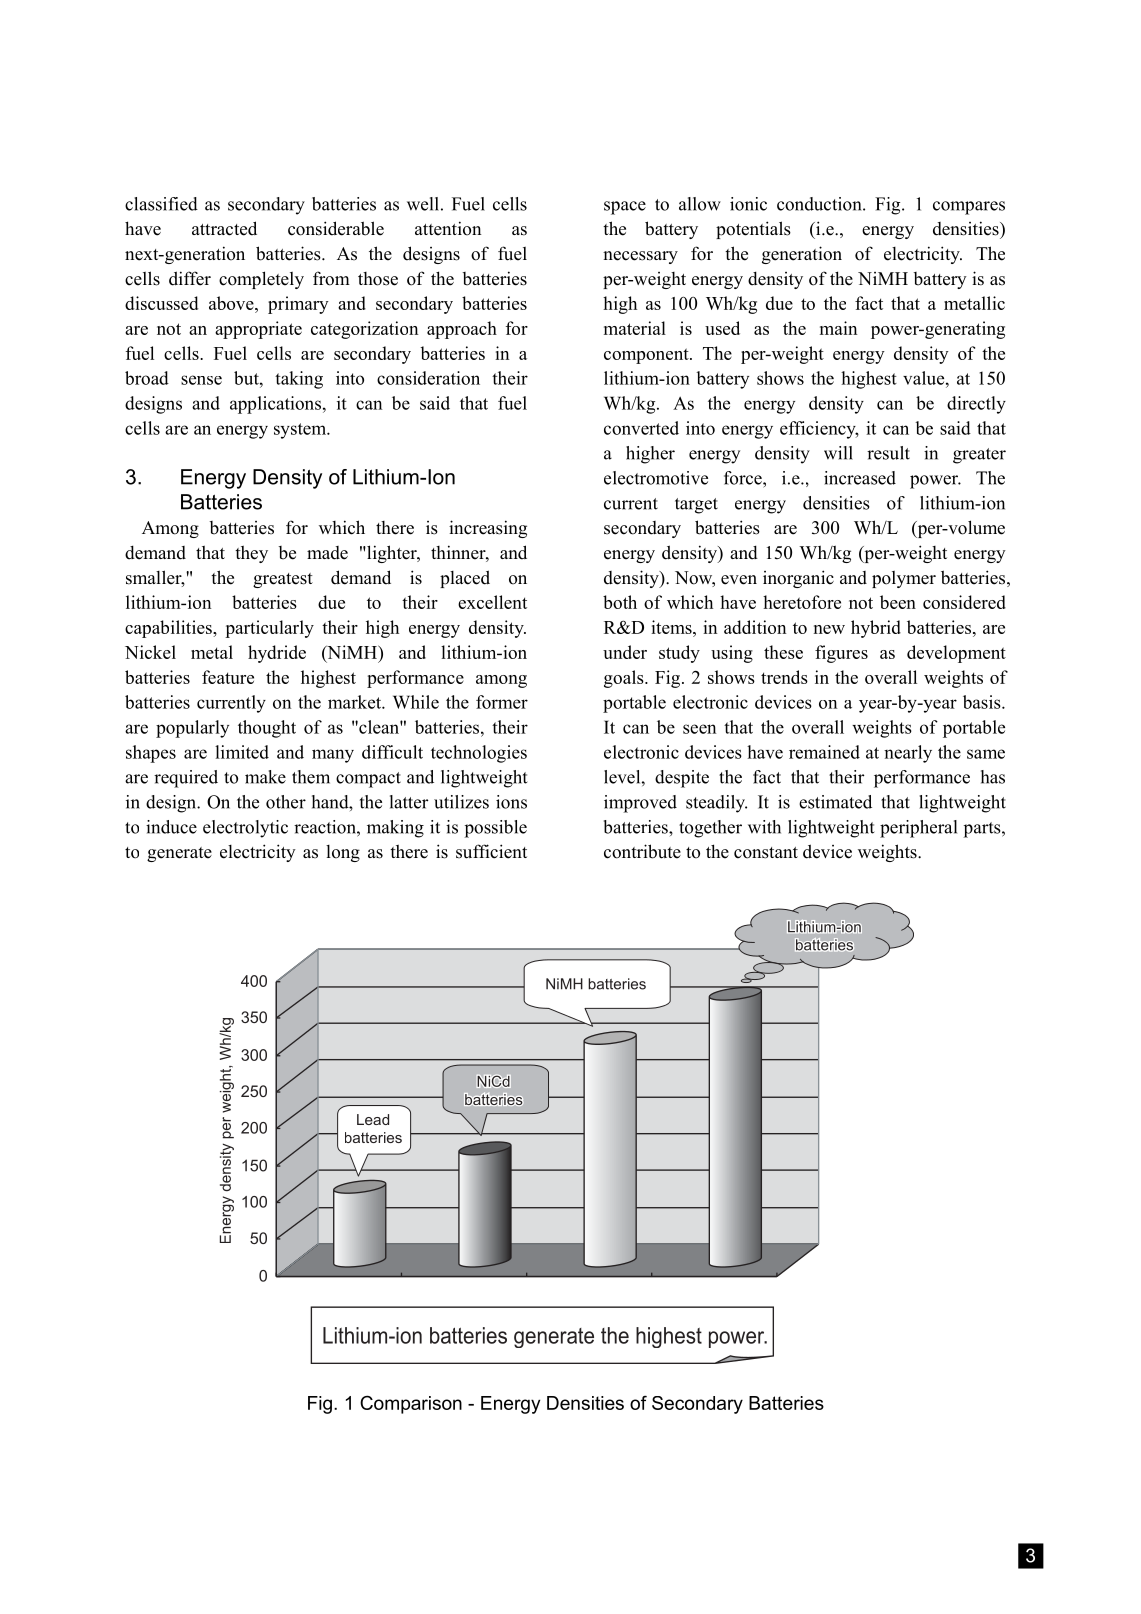 The image size is (1141, 1614). Describe the element at coordinates (969, 208) in the screenshot. I see `compares` at that location.
